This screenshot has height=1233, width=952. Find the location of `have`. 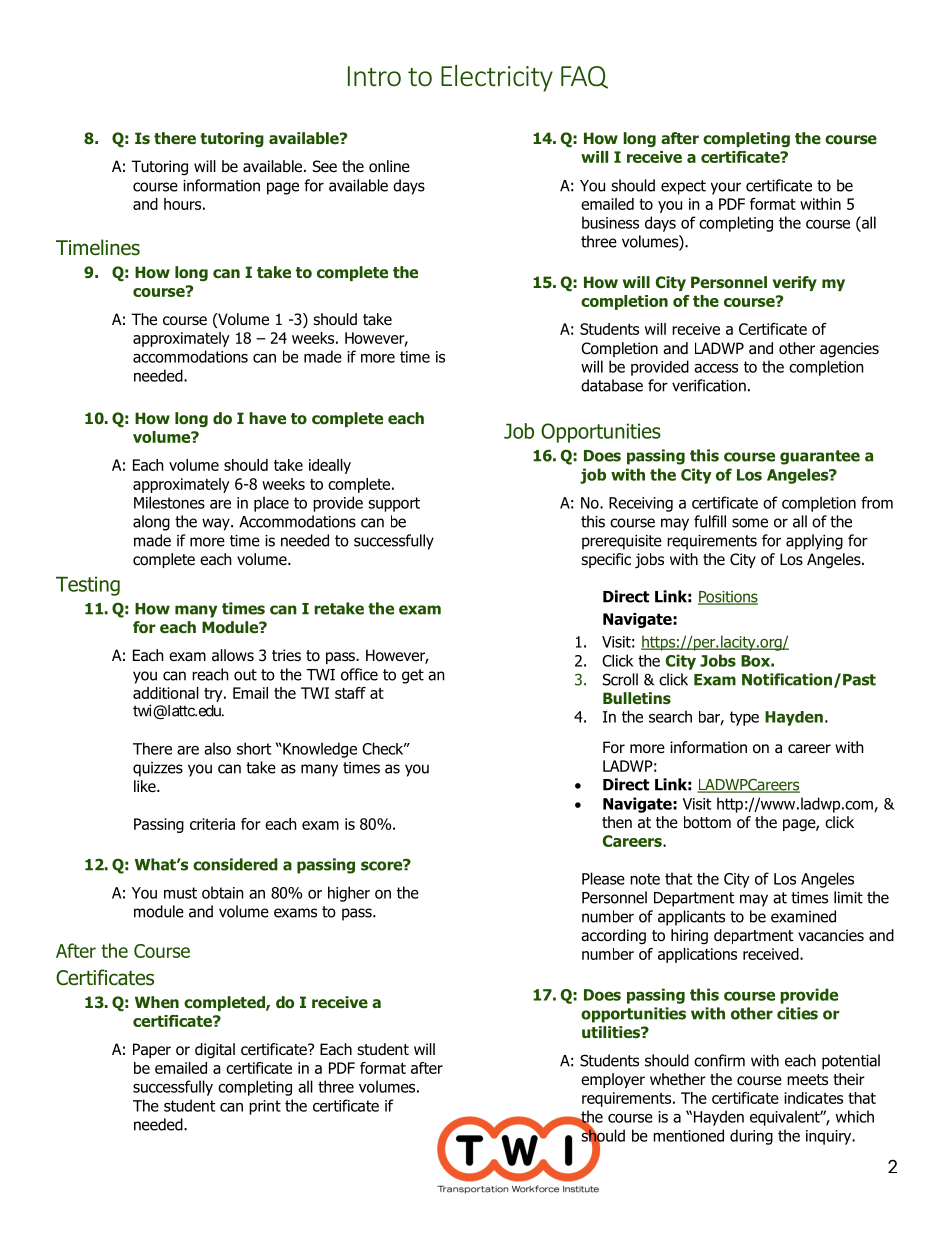

have is located at coordinates (267, 418).
